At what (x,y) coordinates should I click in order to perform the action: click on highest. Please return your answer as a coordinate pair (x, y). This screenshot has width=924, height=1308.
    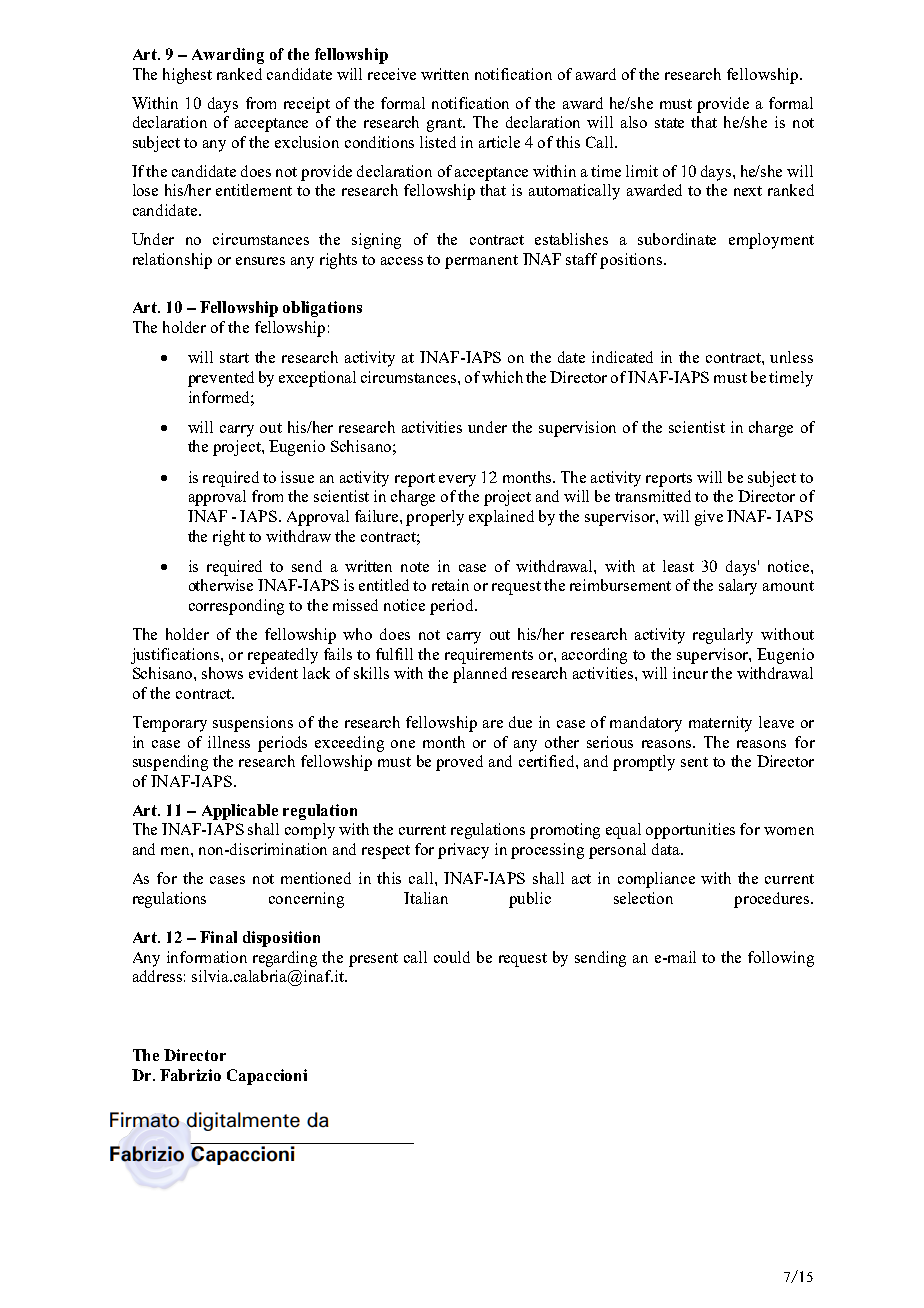
    Looking at the image, I should click on (187, 76).
